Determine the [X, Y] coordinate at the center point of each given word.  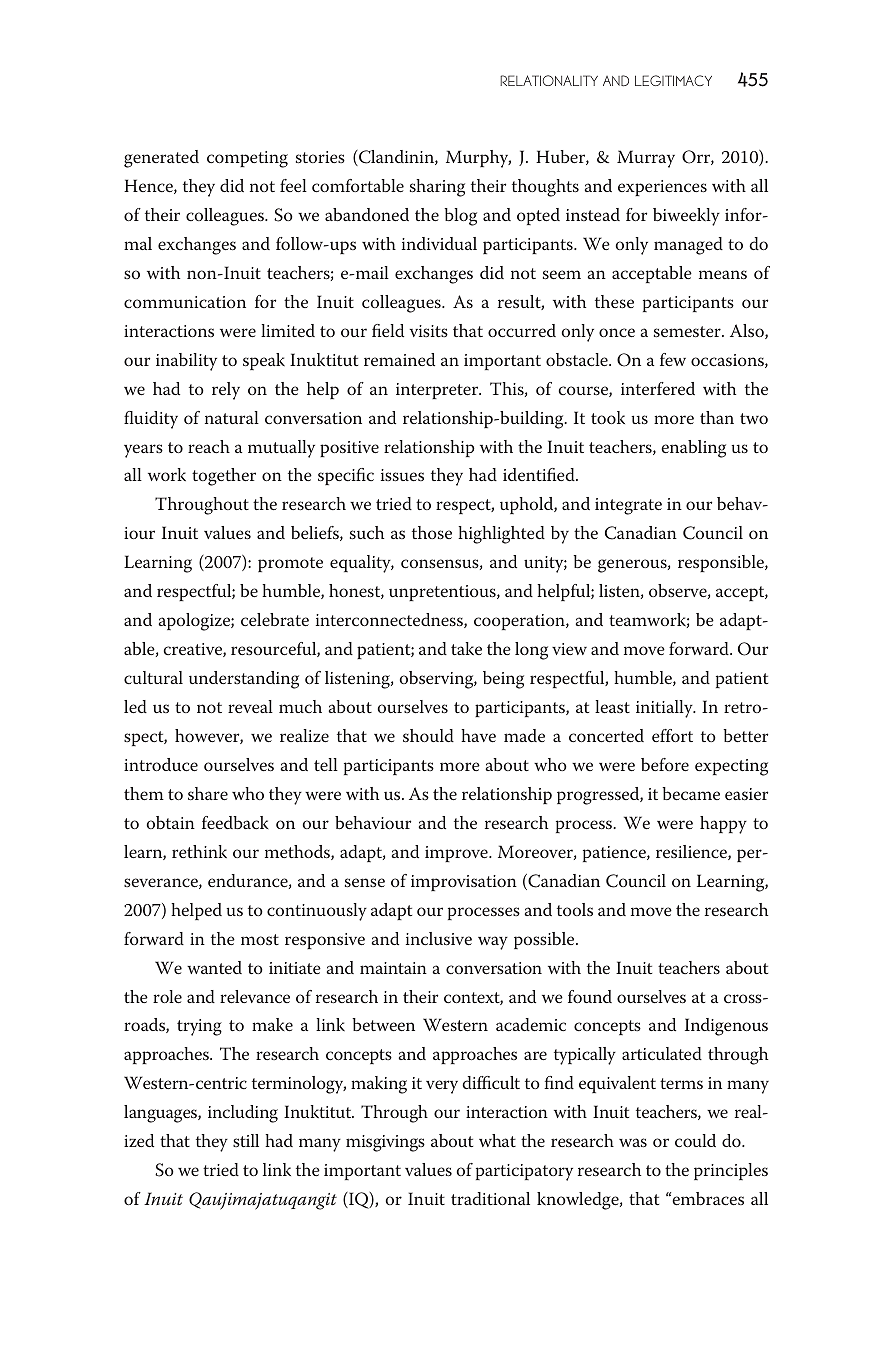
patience [615, 854]
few [673, 359]
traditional [490, 1198]
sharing [437, 188]
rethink [199, 851]
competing [247, 159]
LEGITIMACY [673, 80]
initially [665, 709]
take [466, 648]
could [695, 1140]
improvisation [464, 883]
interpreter [438, 391]
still [246, 1140]
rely [226, 391]
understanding [244, 680]
